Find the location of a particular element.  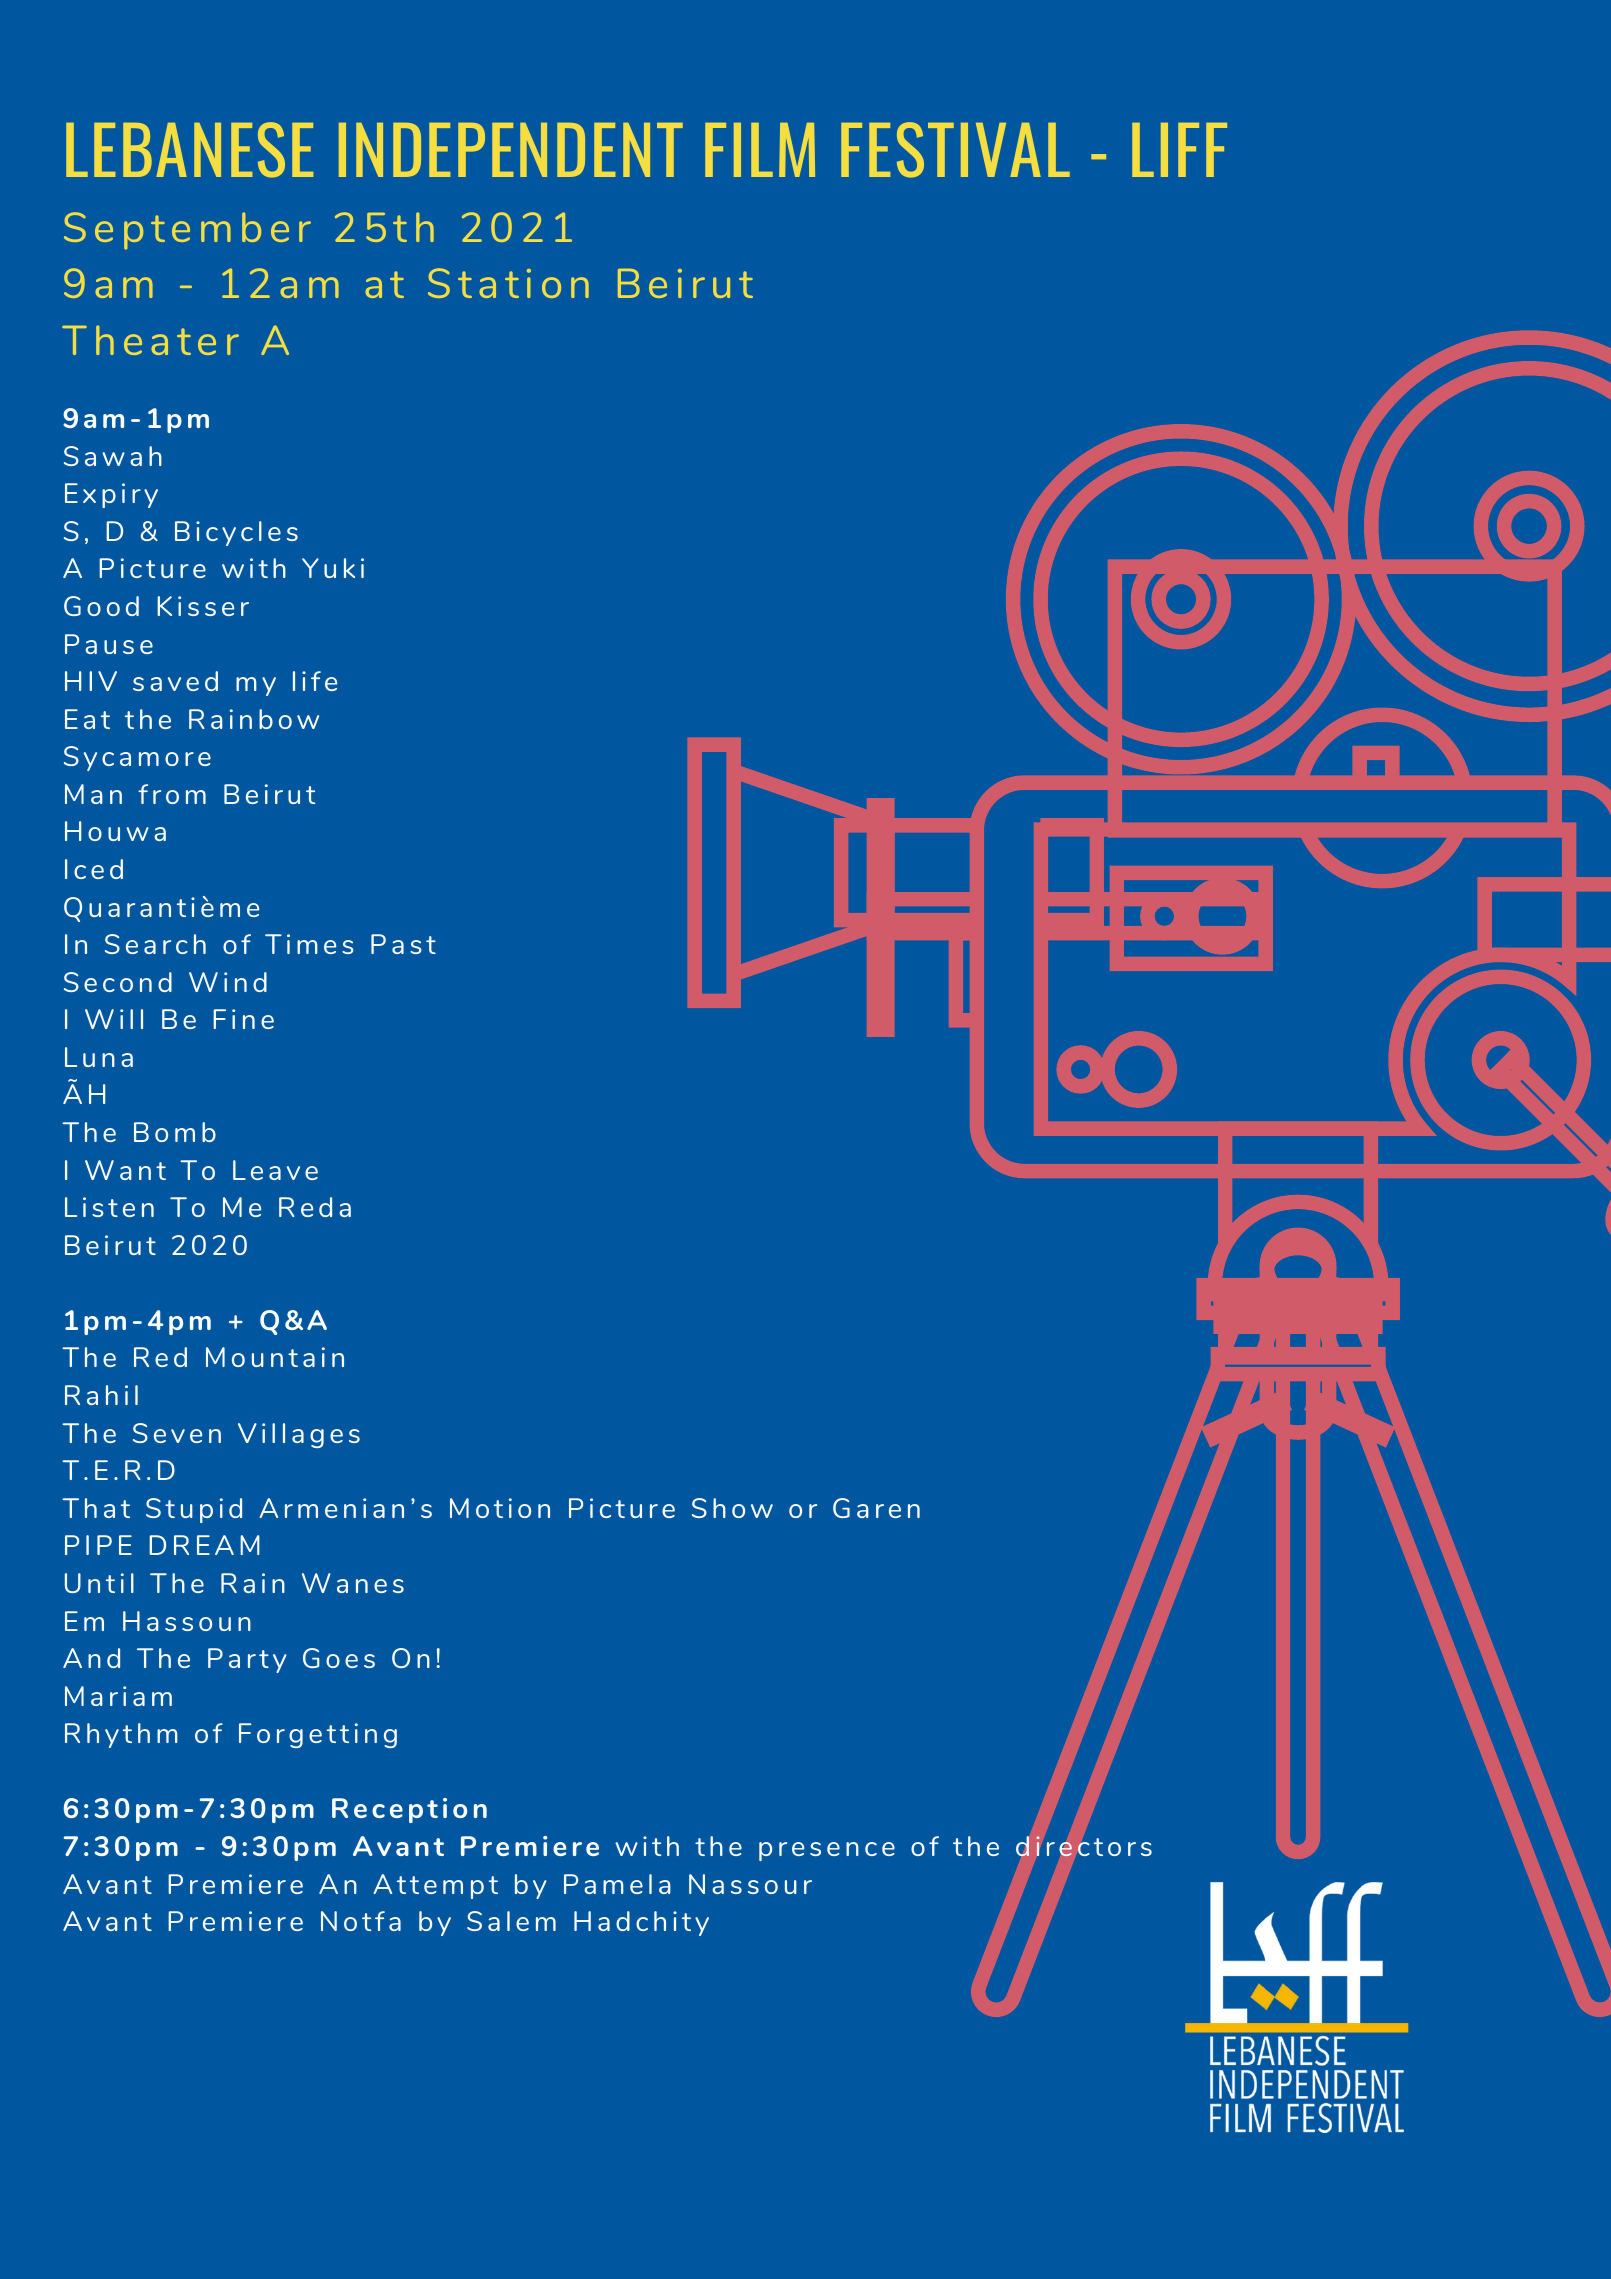

Show is located at coordinates (732, 1508).
